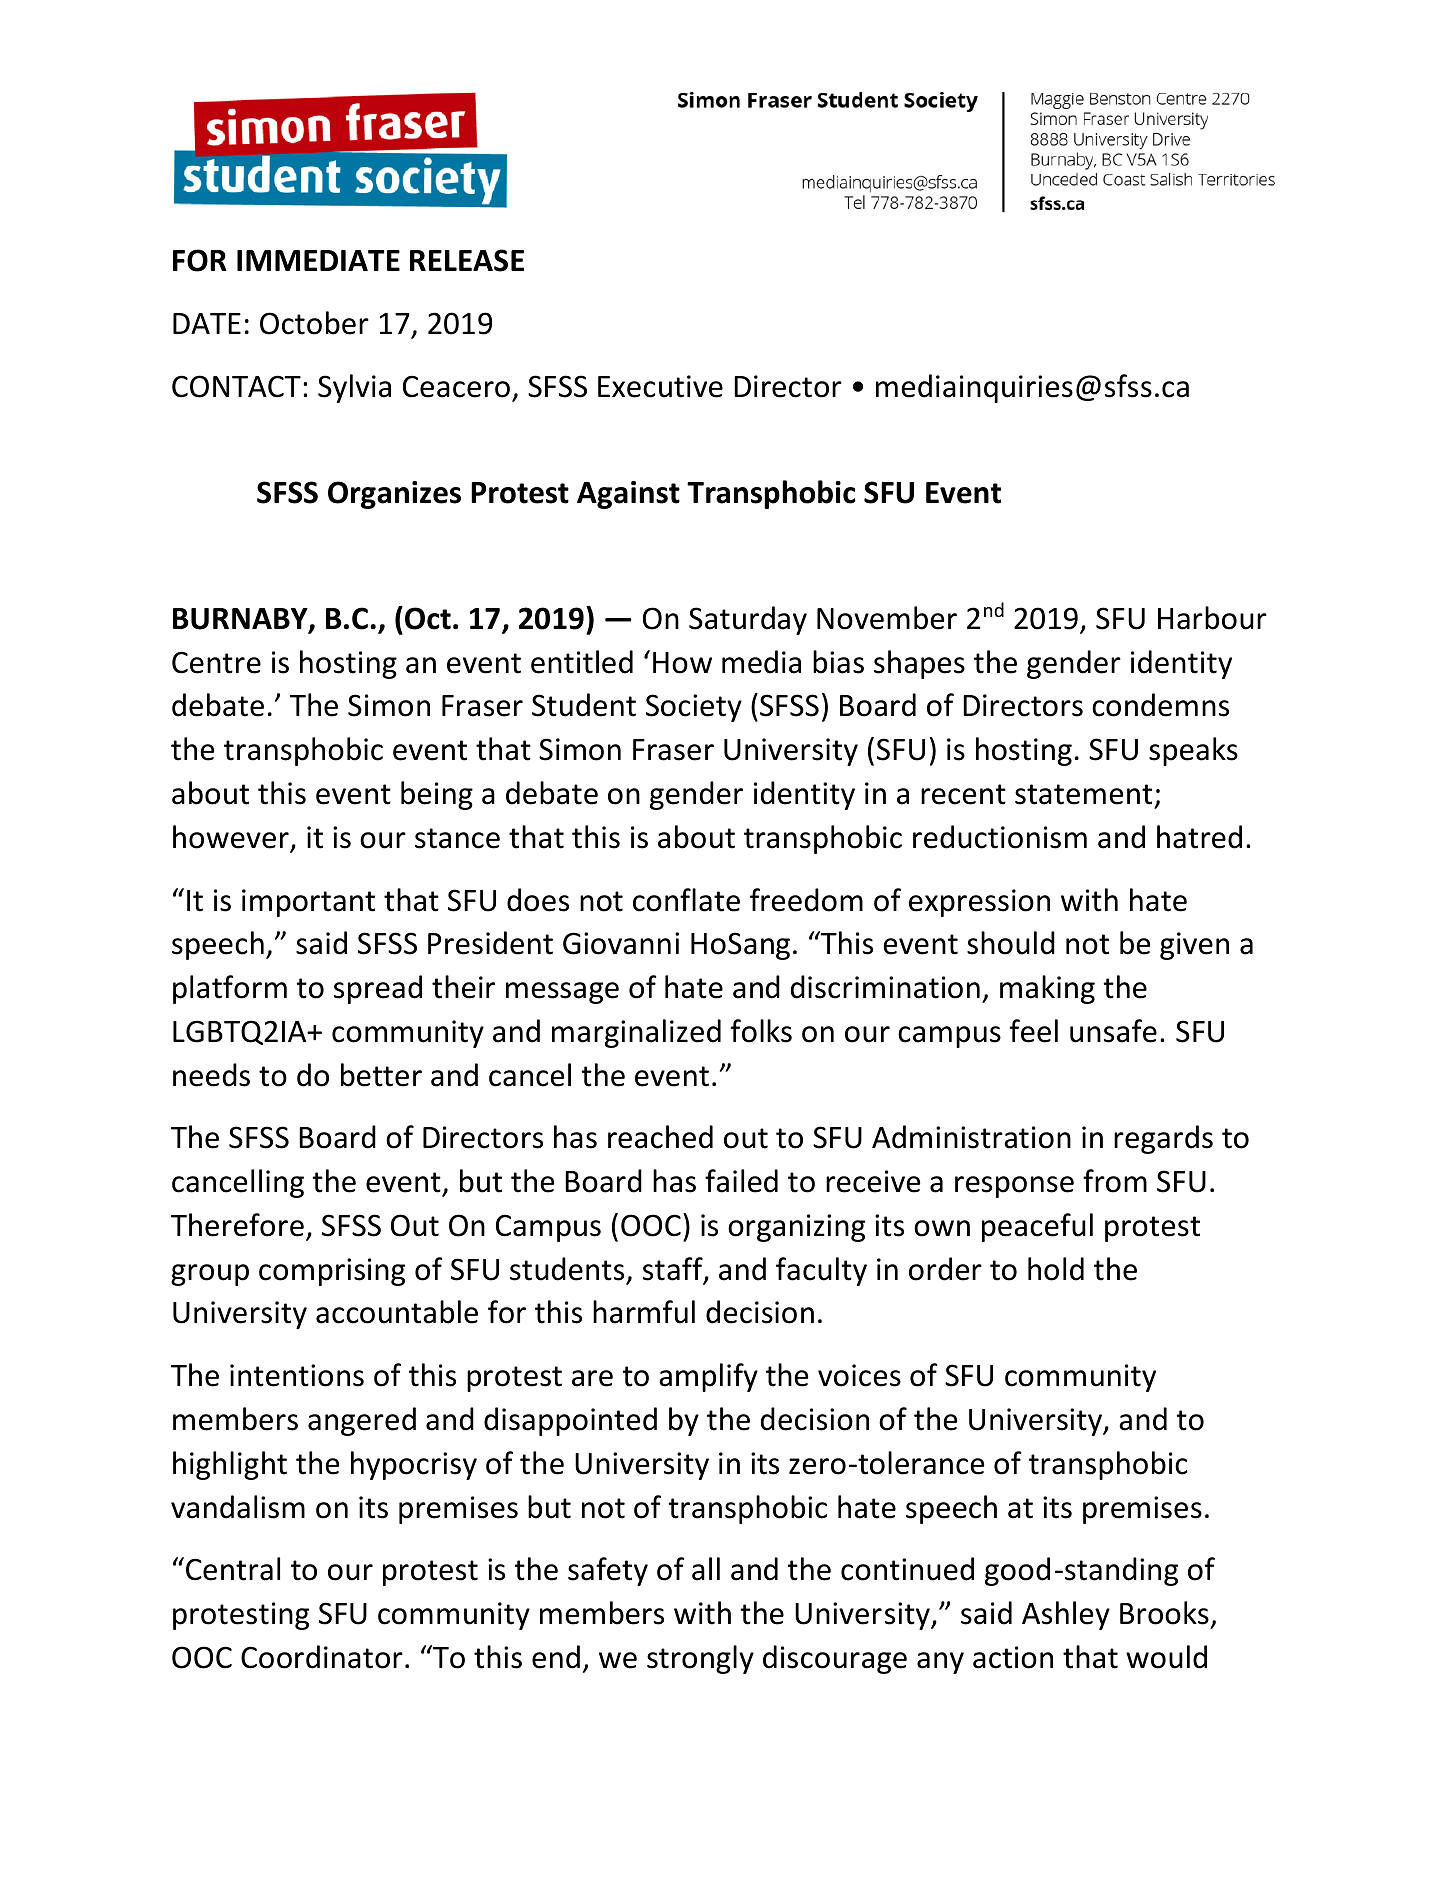 The image size is (1452, 1879). I want to click on Harbour, so click(1212, 618).
